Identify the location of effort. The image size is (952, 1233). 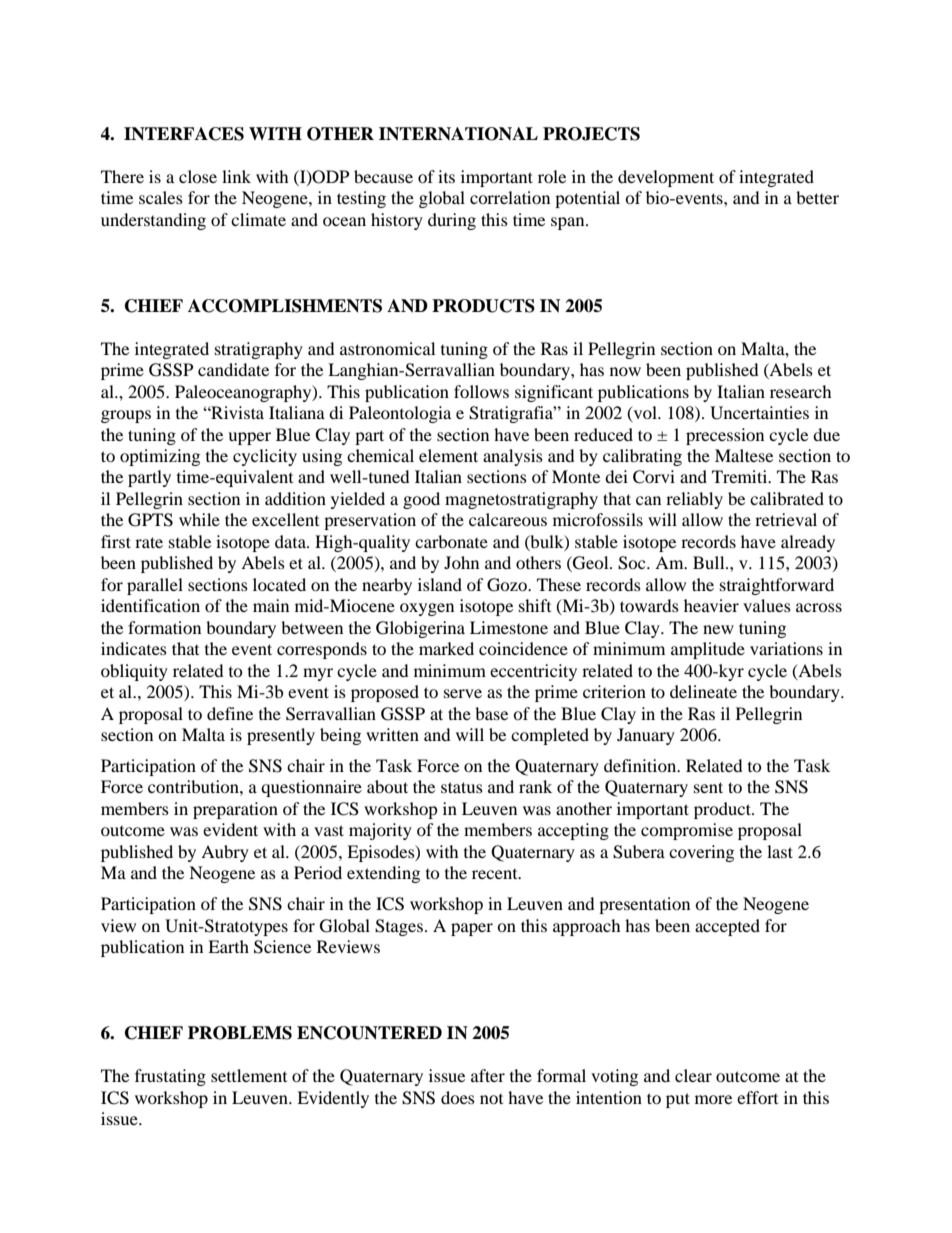
(757, 1097).
